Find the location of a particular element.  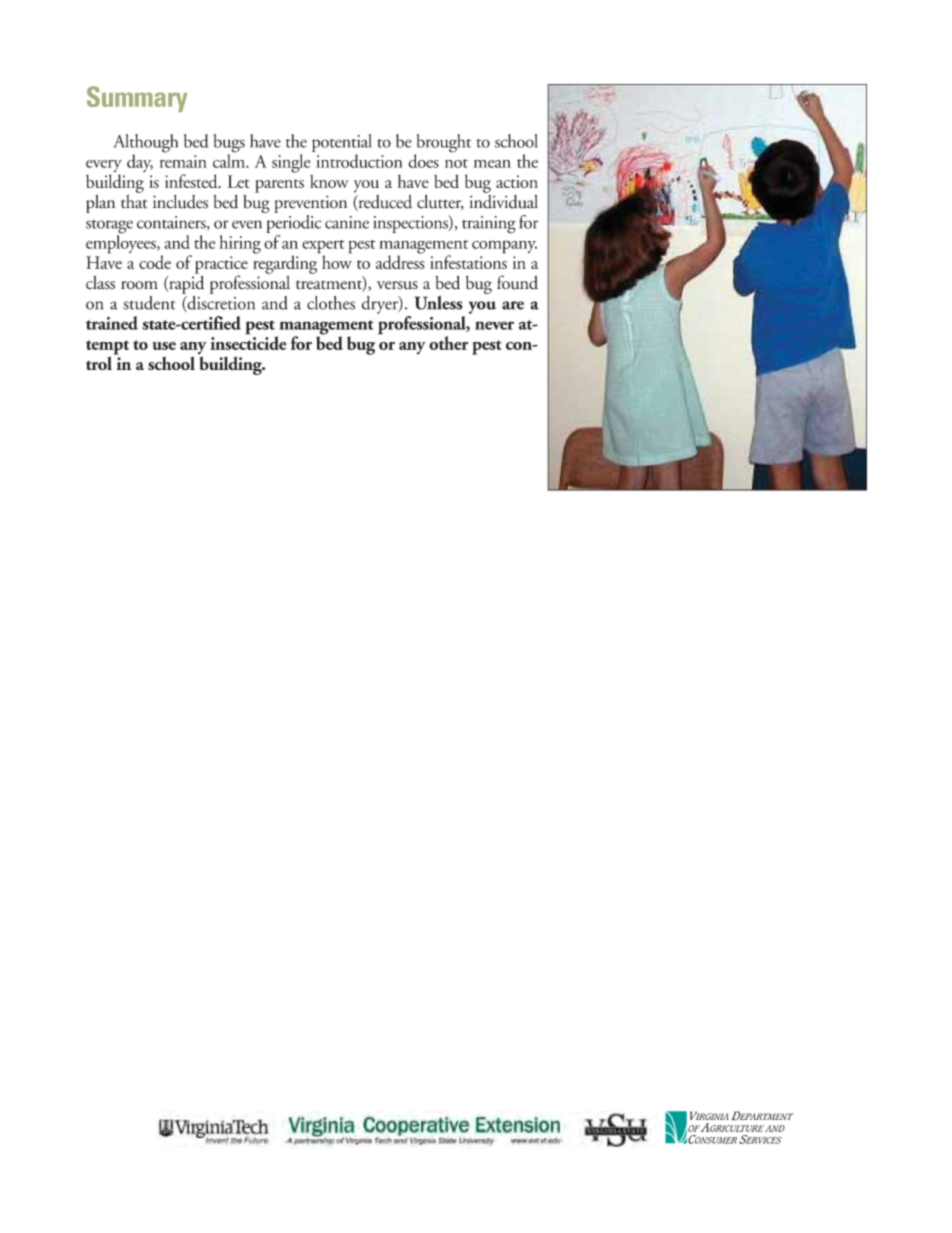

storage is located at coordinates (109, 228).
